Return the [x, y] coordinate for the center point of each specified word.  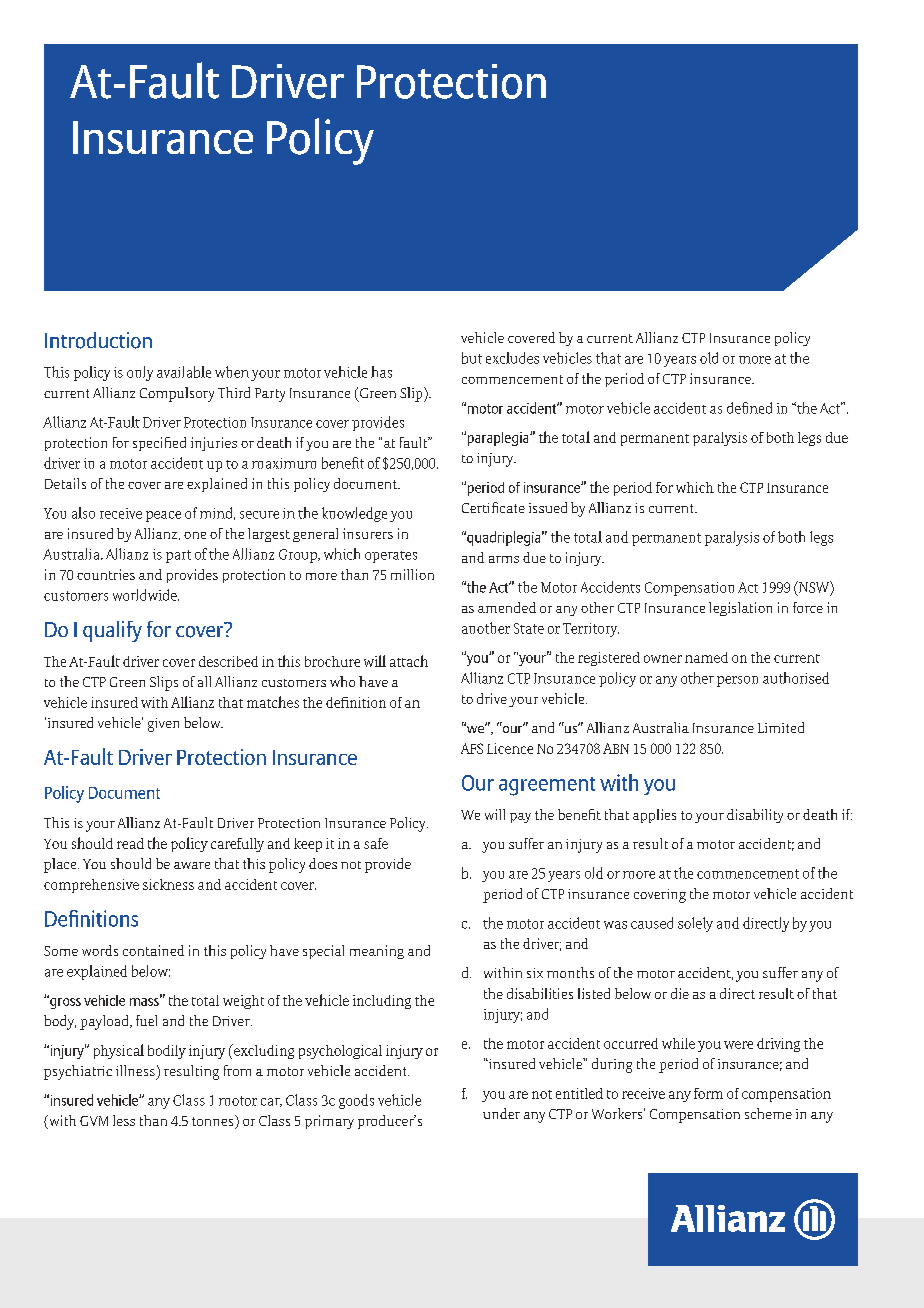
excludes [512, 358]
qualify [112, 631]
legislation [740, 609]
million [412, 574]
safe [376, 843]
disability [755, 816]
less [124, 1120]
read [130, 843]
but [472, 358]
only [140, 373]
